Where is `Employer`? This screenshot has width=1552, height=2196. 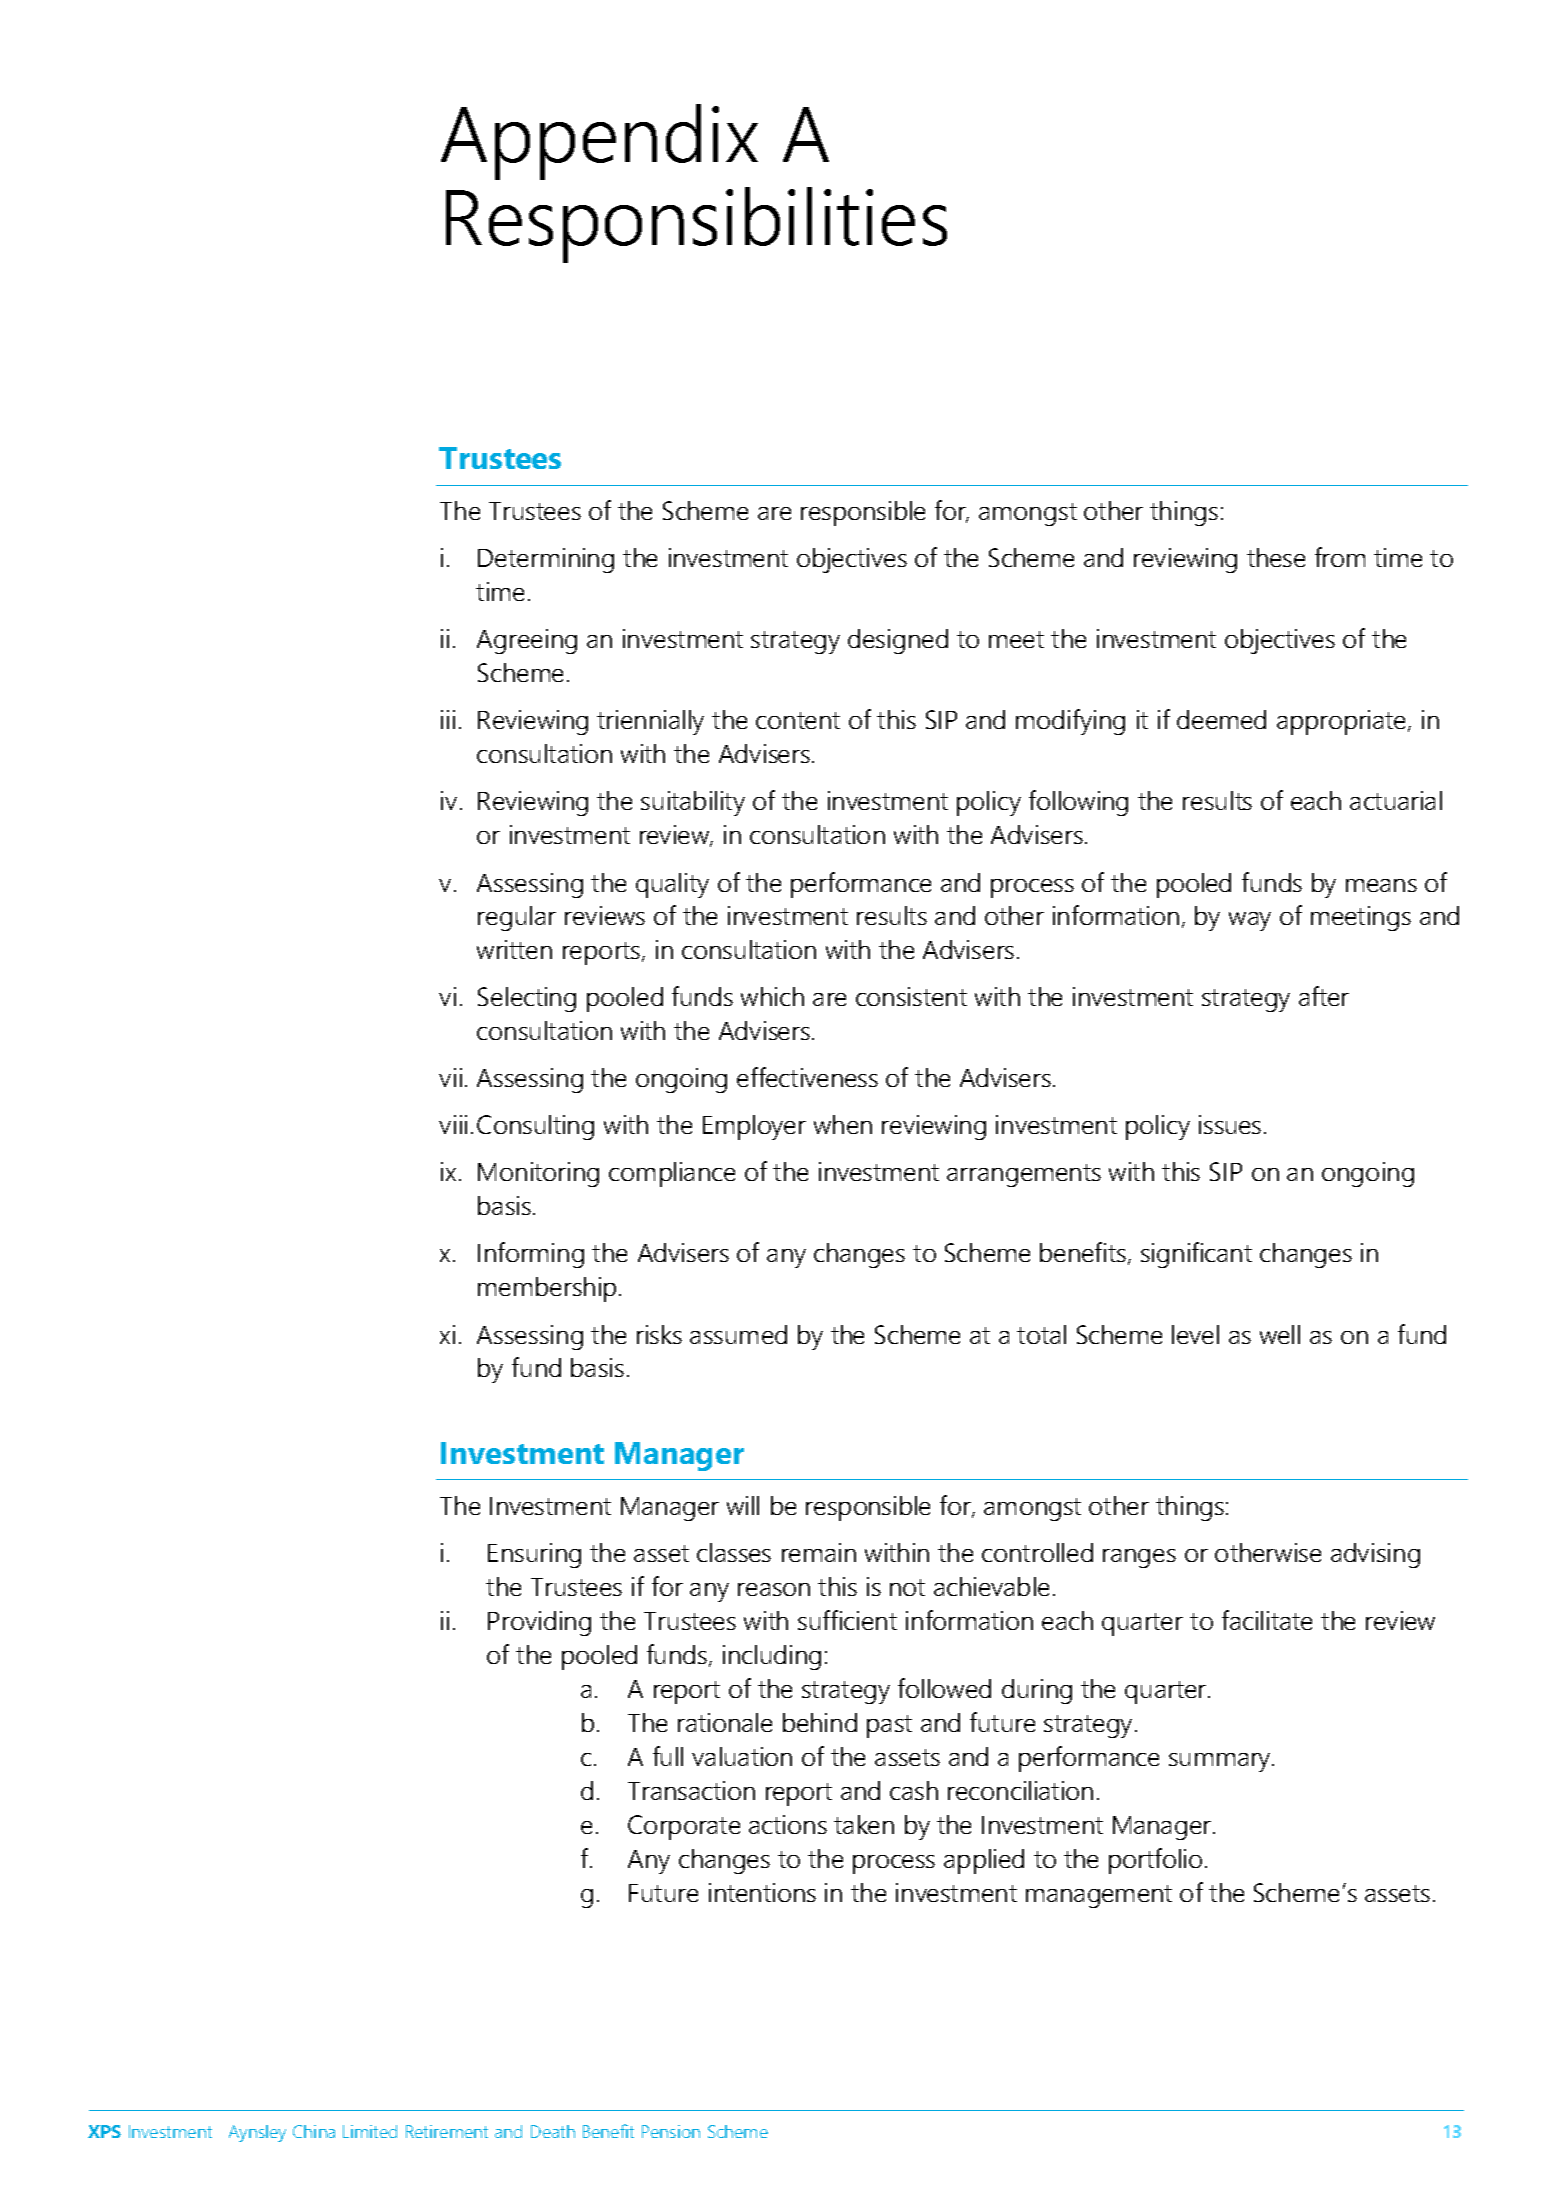 Employer is located at coordinates (754, 1127).
